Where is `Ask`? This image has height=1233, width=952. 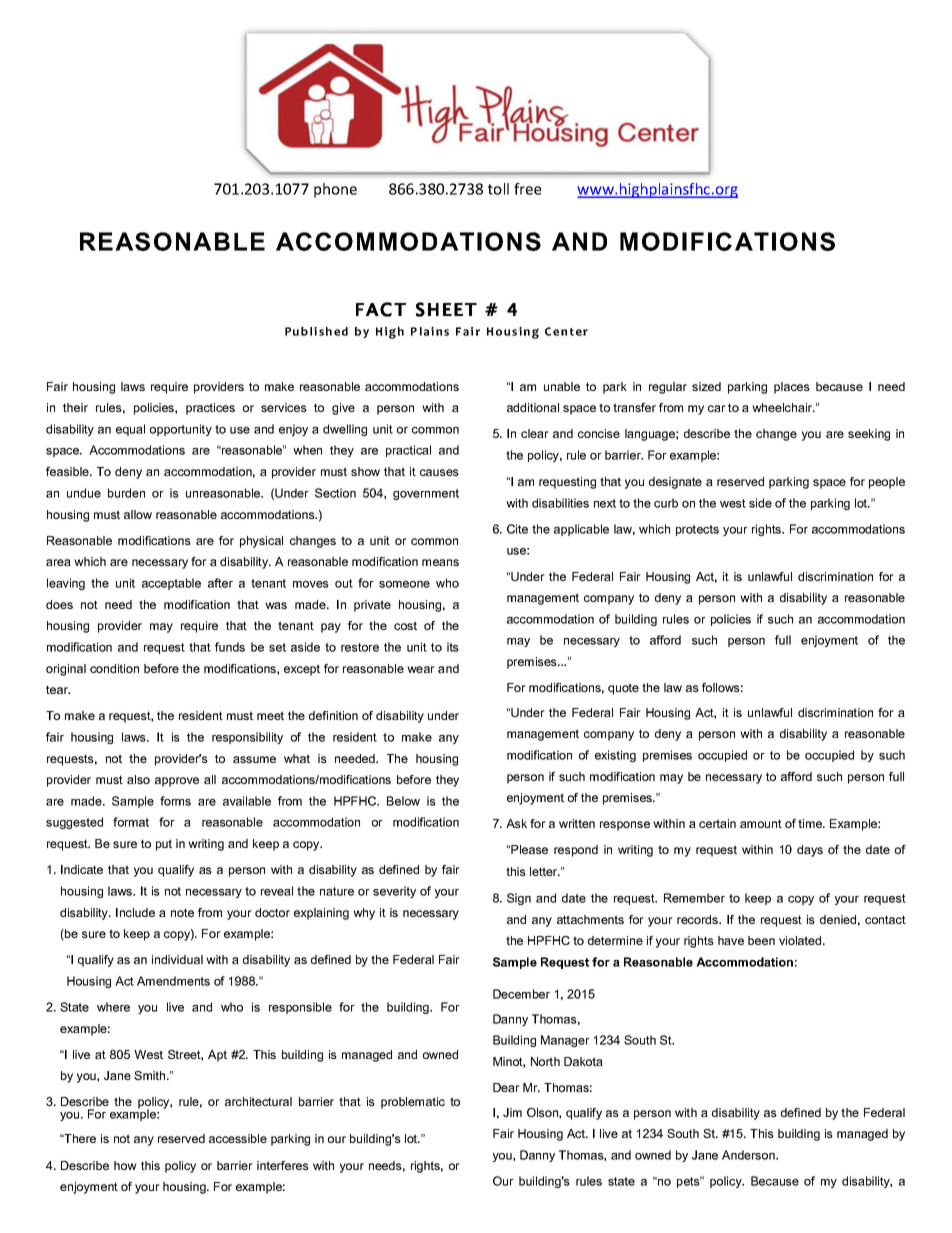 Ask is located at coordinates (516, 823).
